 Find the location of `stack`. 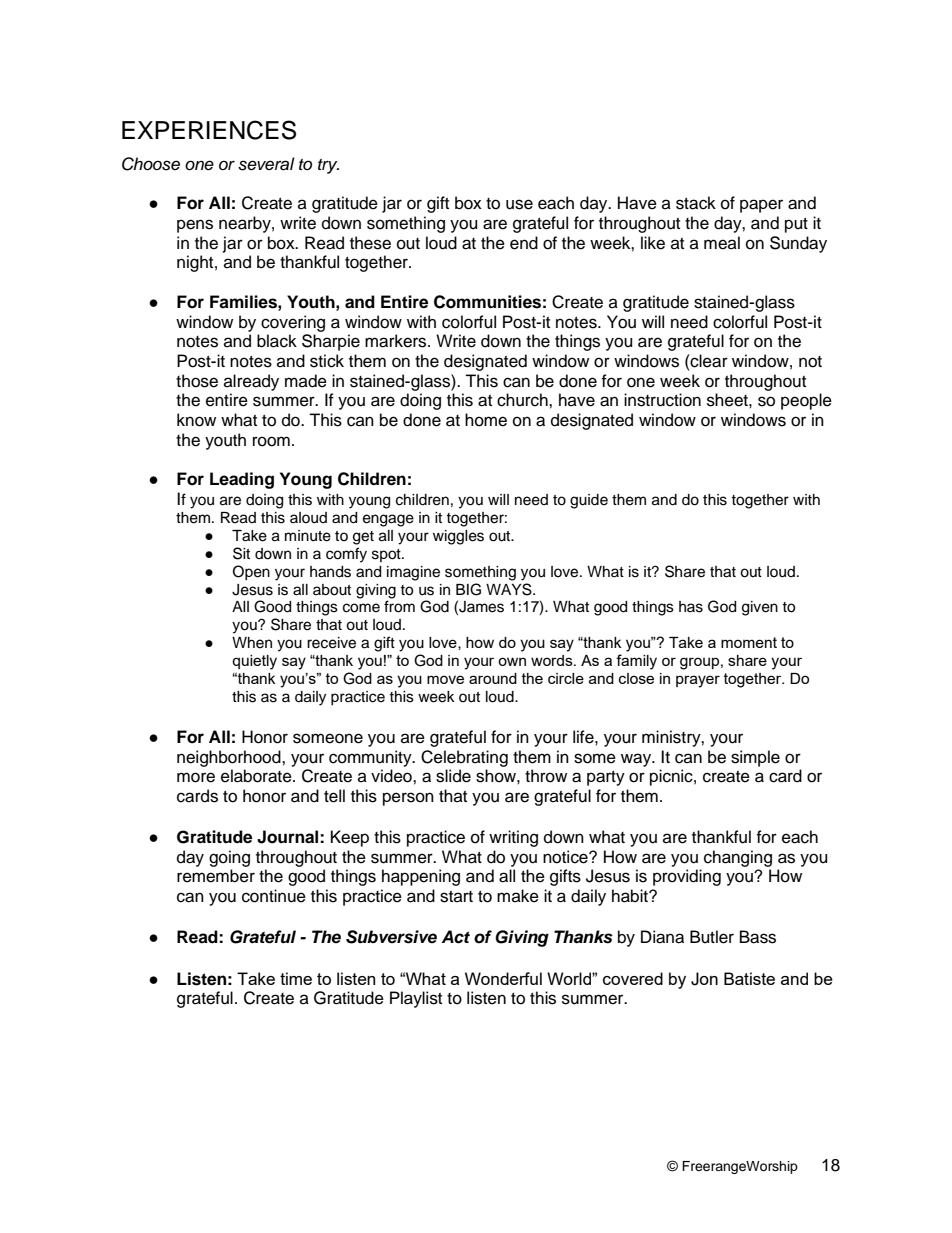

stack is located at coordinates (696, 203).
